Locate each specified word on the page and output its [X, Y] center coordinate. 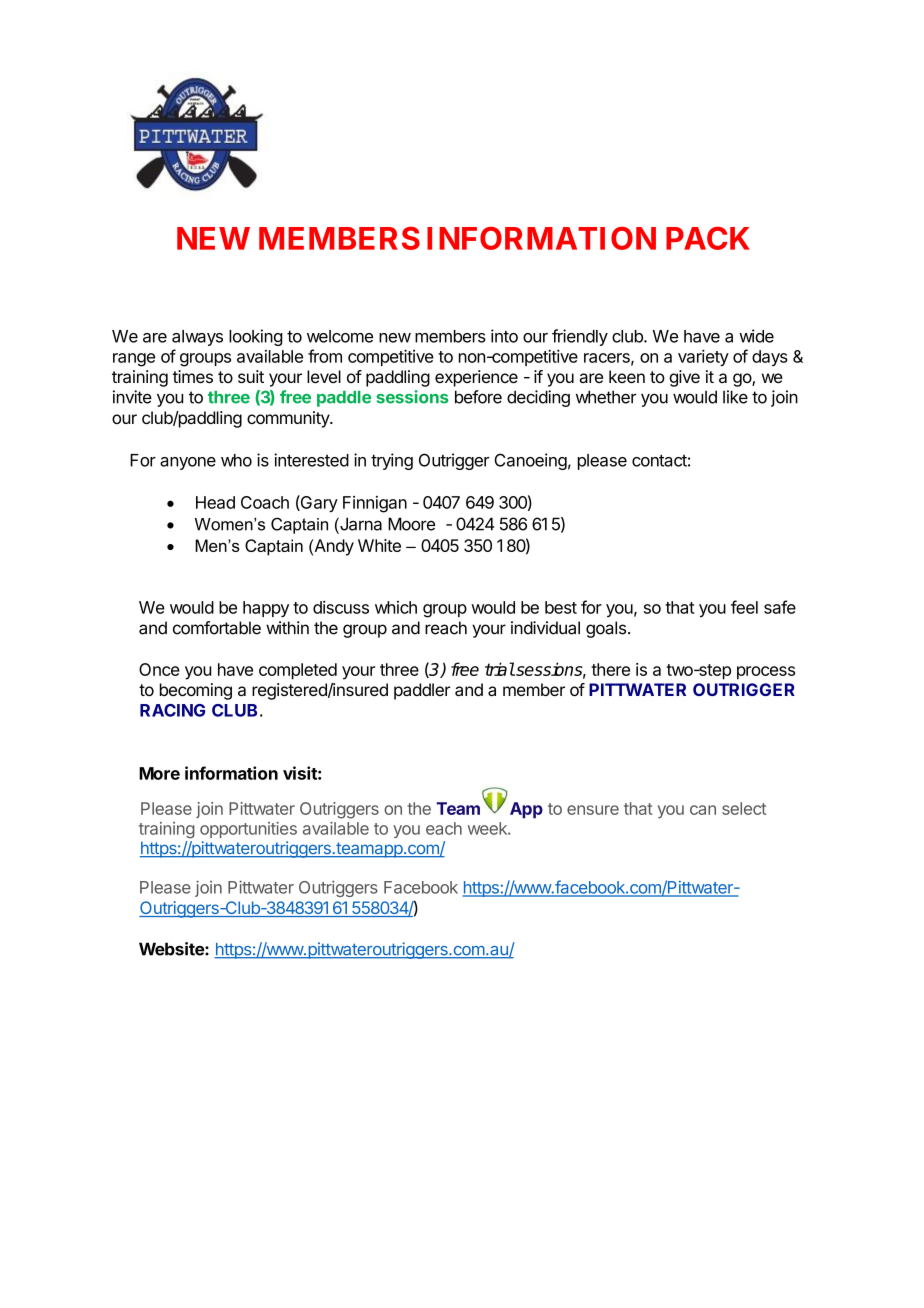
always [197, 338]
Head [215, 502]
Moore [411, 524]
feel [744, 607]
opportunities [248, 830]
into [504, 336]
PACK [708, 238]
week [488, 828]
